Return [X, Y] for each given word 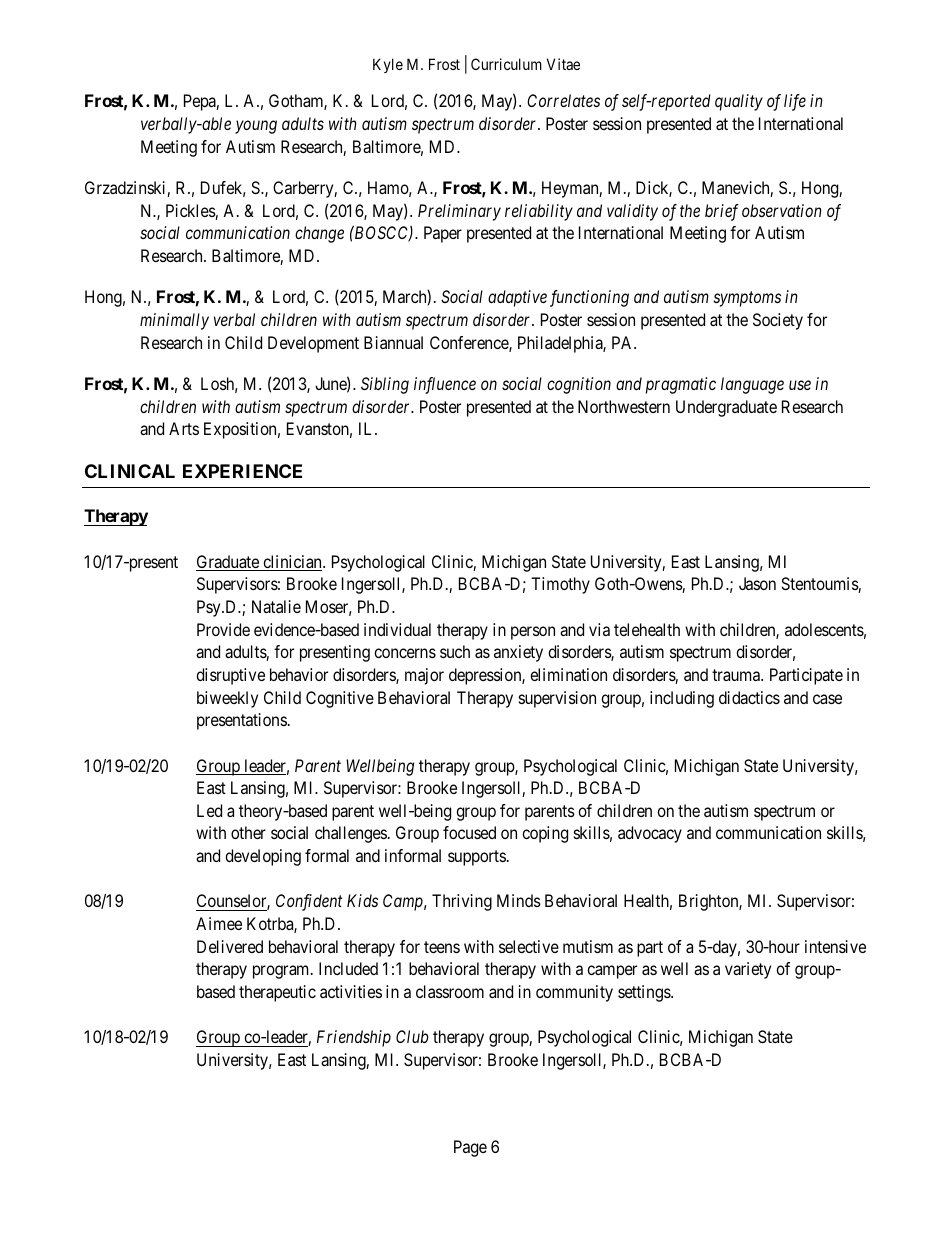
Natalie [276, 606]
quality [739, 102]
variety [748, 970]
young [256, 127]
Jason [757, 583]
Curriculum [506, 64]
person [533, 633]
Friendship [354, 1038]
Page [470, 1148]
